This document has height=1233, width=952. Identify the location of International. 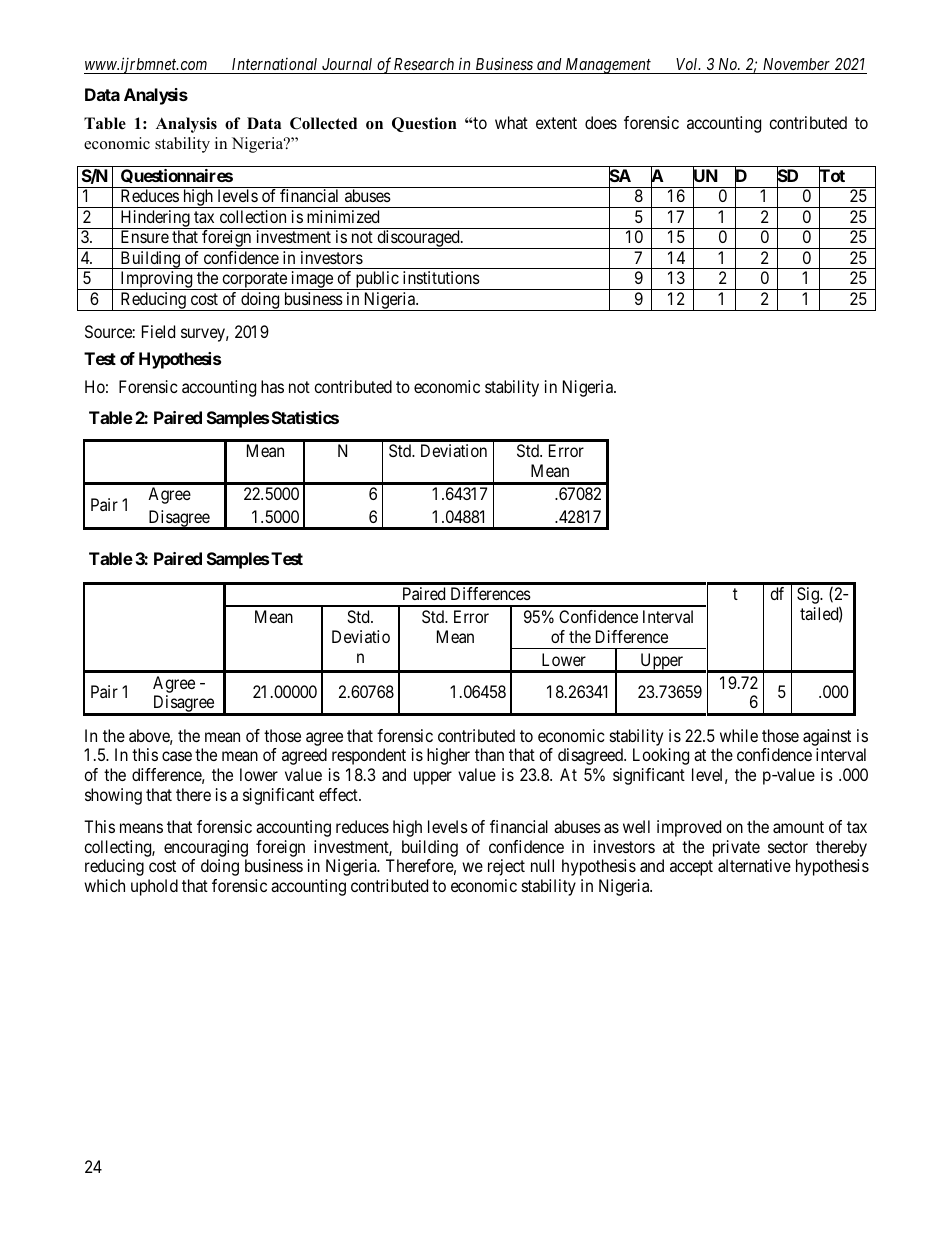
(274, 64).
